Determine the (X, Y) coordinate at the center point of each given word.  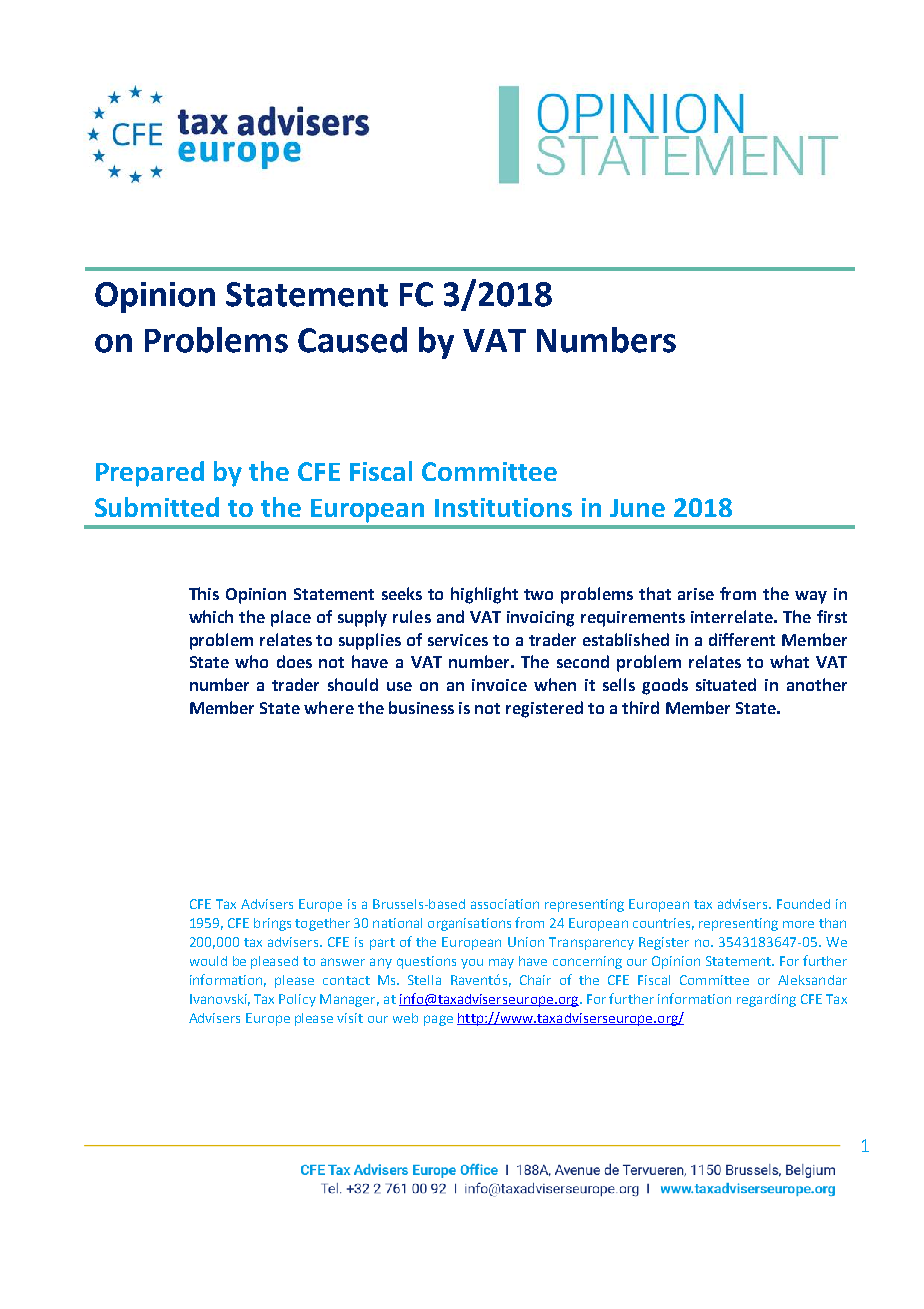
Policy (297, 1000)
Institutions (503, 507)
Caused (352, 340)
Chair (535, 980)
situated (726, 684)
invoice (499, 685)
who (251, 661)
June (637, 508)
